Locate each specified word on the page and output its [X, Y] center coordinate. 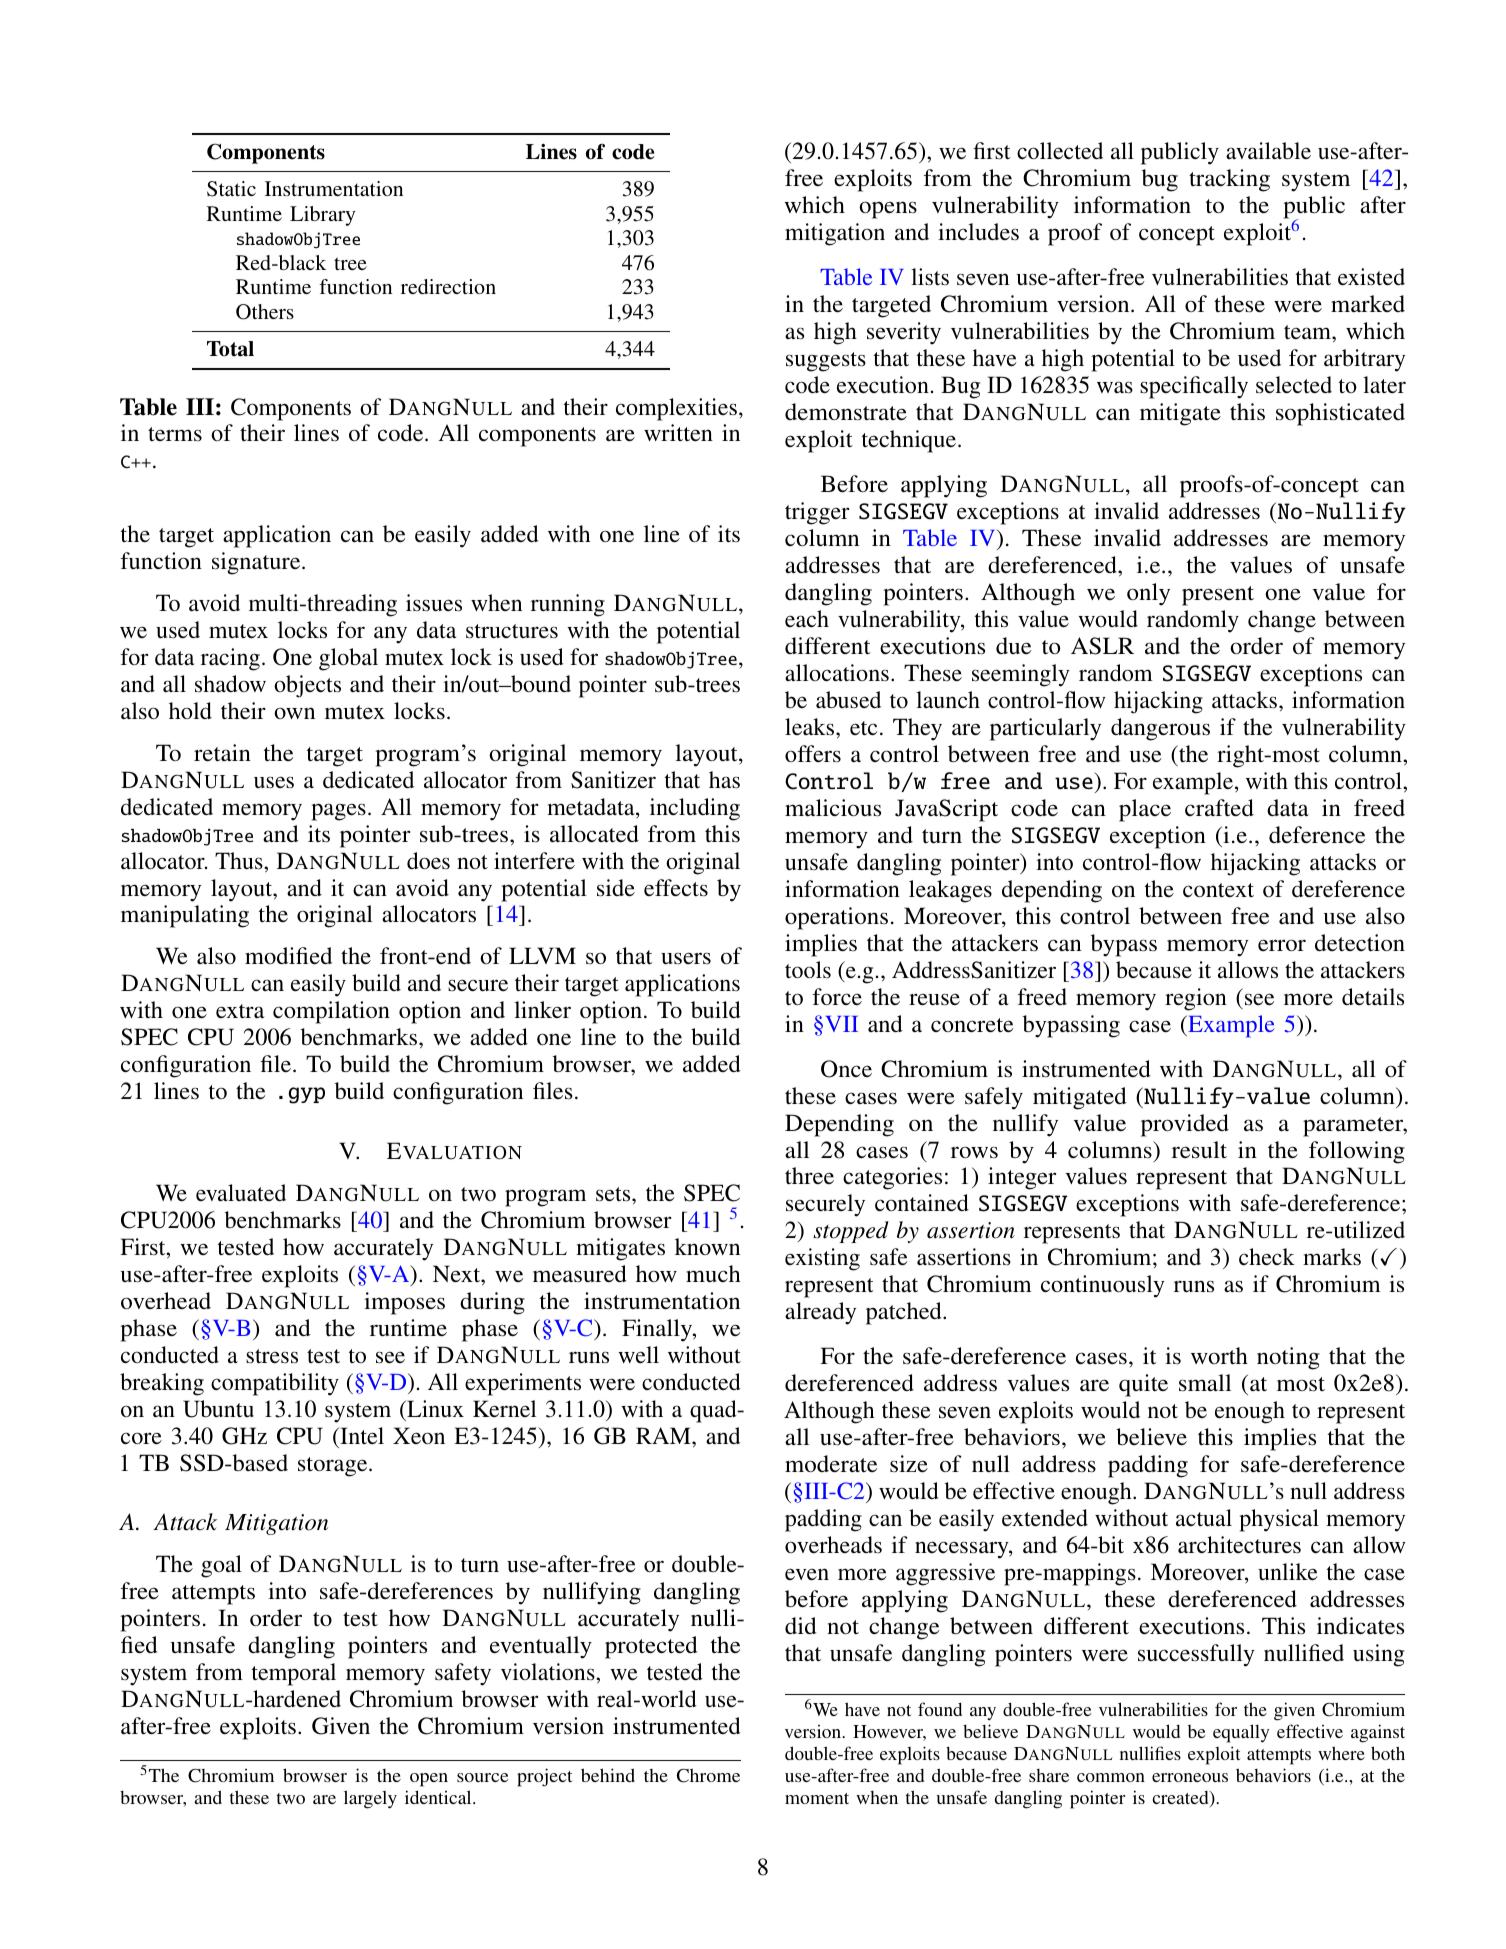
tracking [1229, 180]
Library [323, 216]
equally [1241, 1733]
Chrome [708, 1775]
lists [930, 277]
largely [370, 1799]
